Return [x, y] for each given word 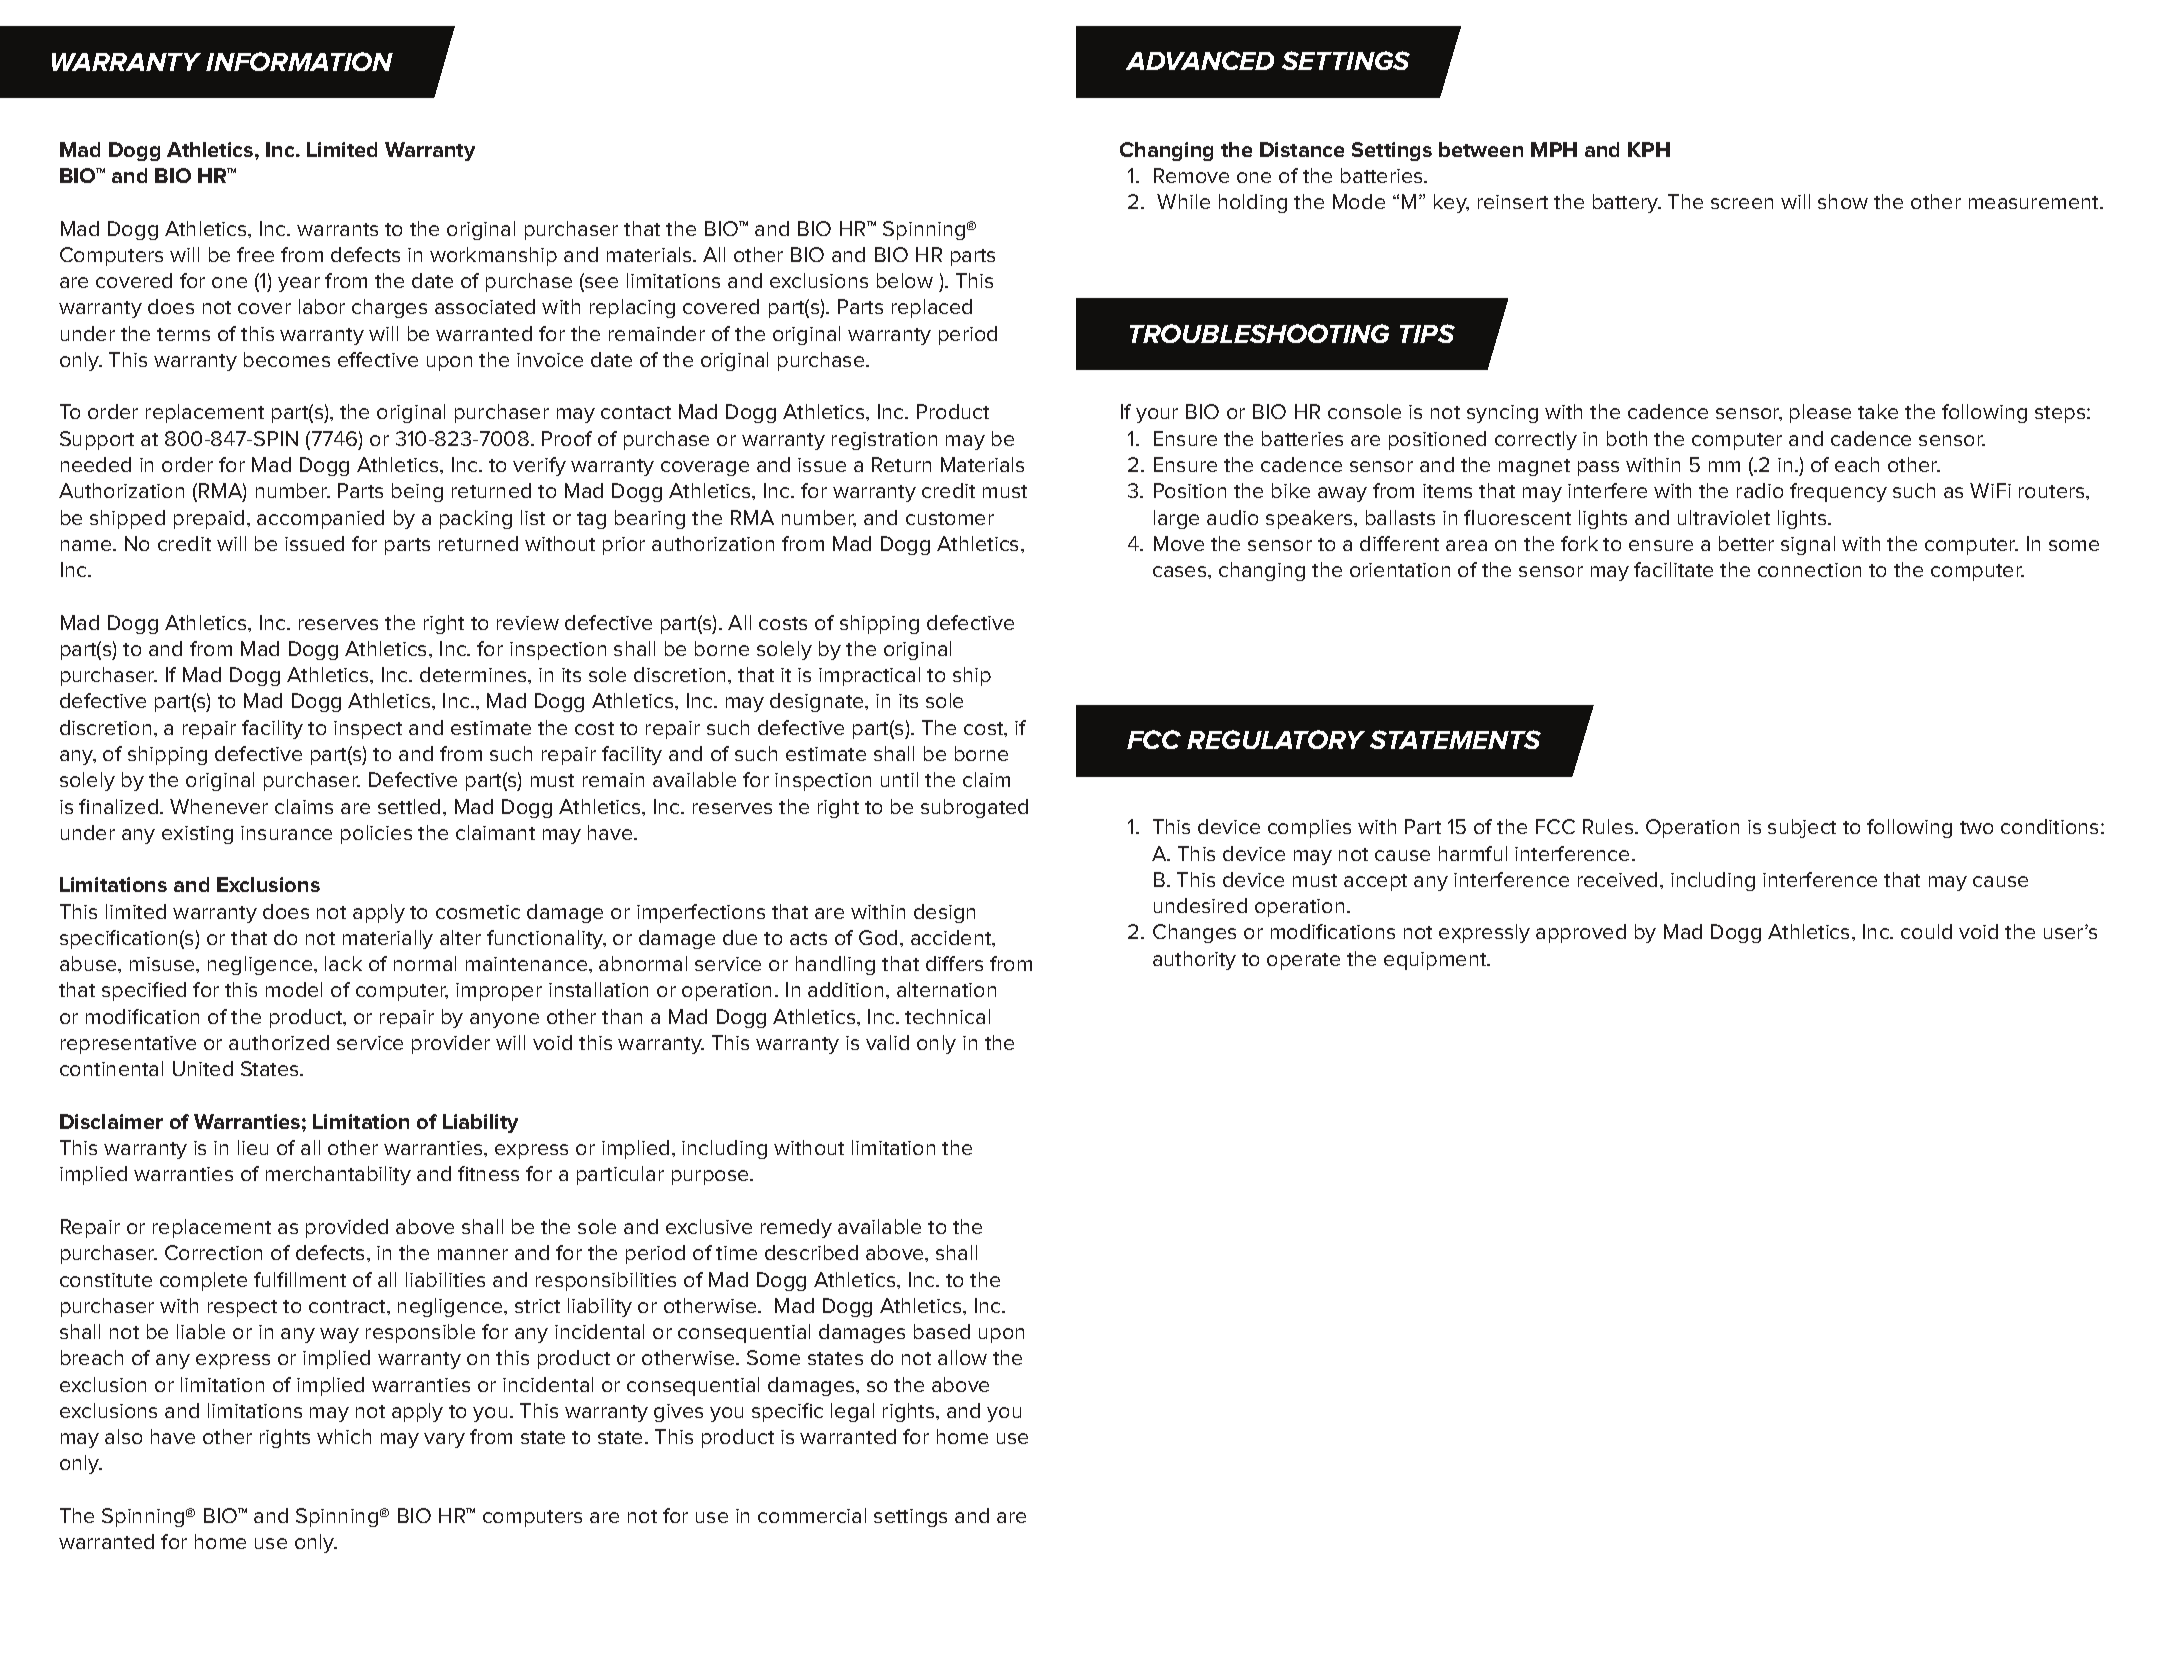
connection [1809, 570]
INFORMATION [299, 61]
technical [947, 1016]
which [344, 1436]
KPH [1649, 149]
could [1926, 931]
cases [1181, 571]
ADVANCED [1200, 60]
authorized [279, 1042]
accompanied [320, 519]
